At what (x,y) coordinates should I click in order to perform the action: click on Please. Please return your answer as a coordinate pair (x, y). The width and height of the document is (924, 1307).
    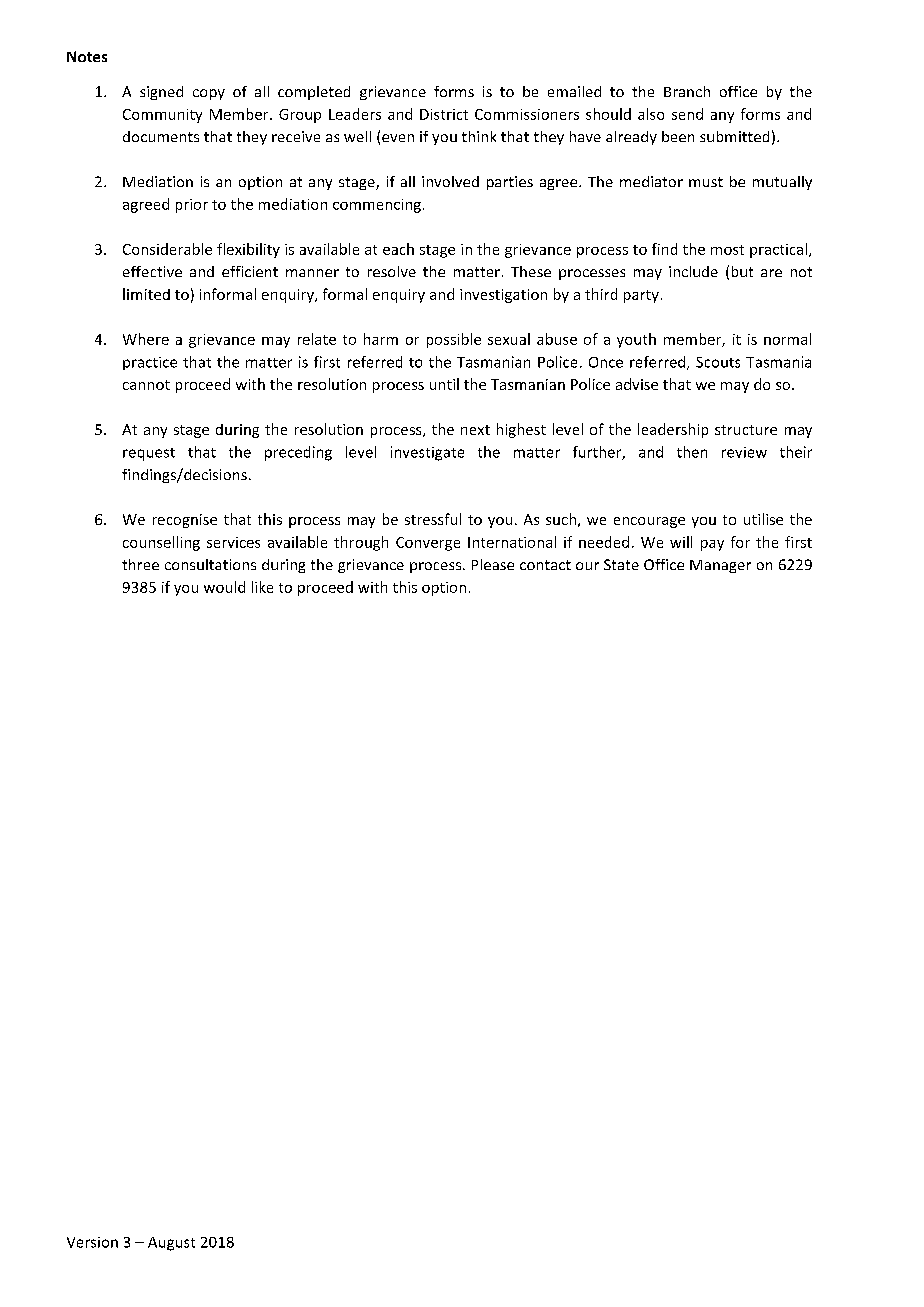
    Looking at the image, I should click on (493, 564).
